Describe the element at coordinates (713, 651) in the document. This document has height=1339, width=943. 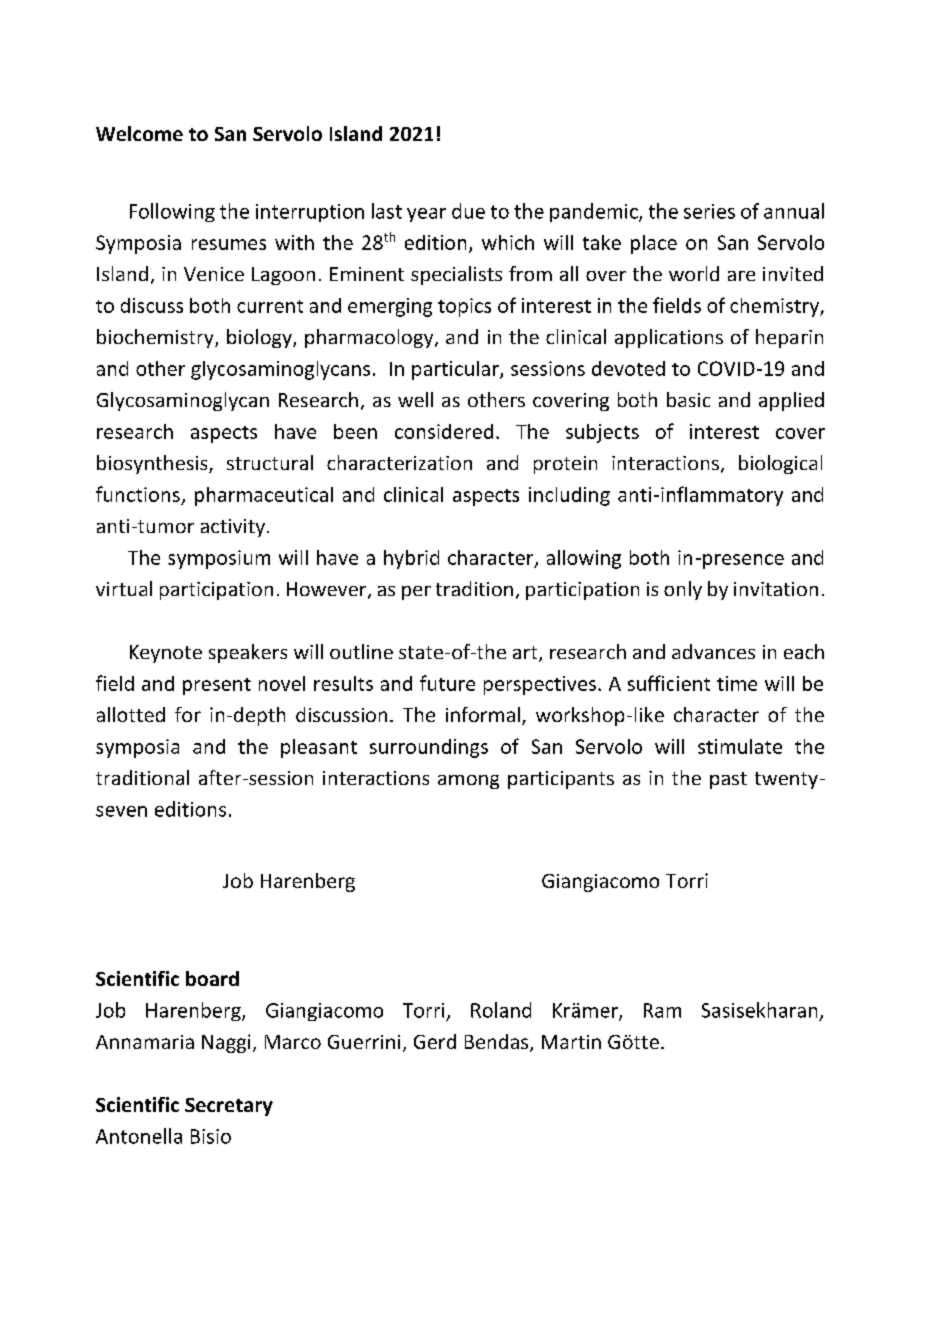
I see `advances` at that location.
